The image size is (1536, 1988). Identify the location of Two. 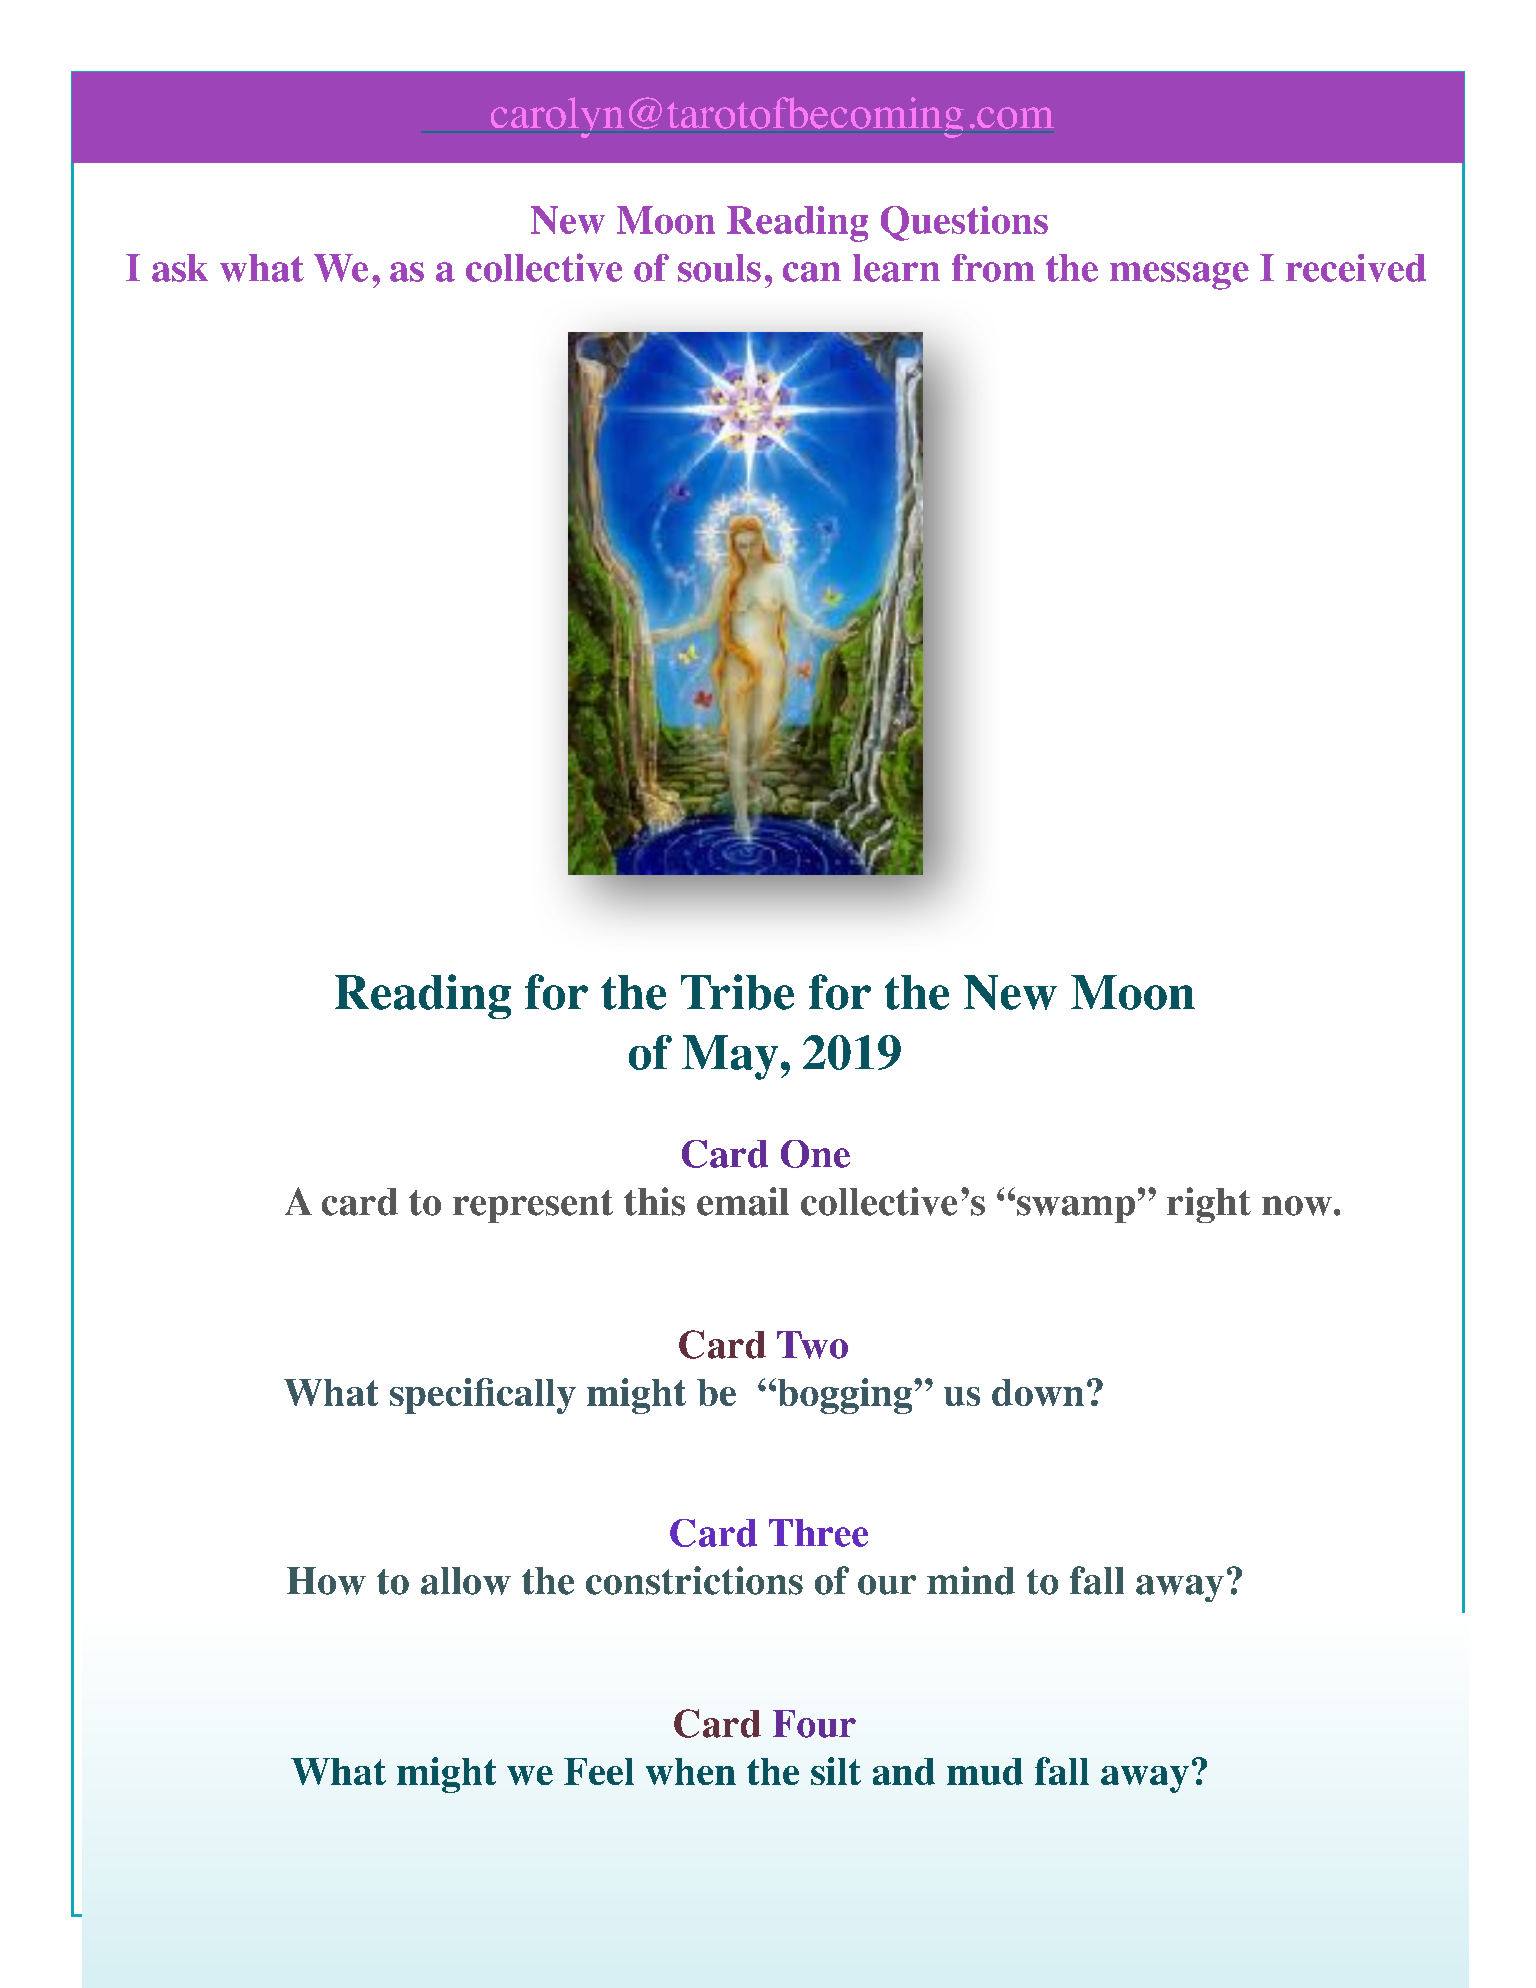
(812, 1345).
